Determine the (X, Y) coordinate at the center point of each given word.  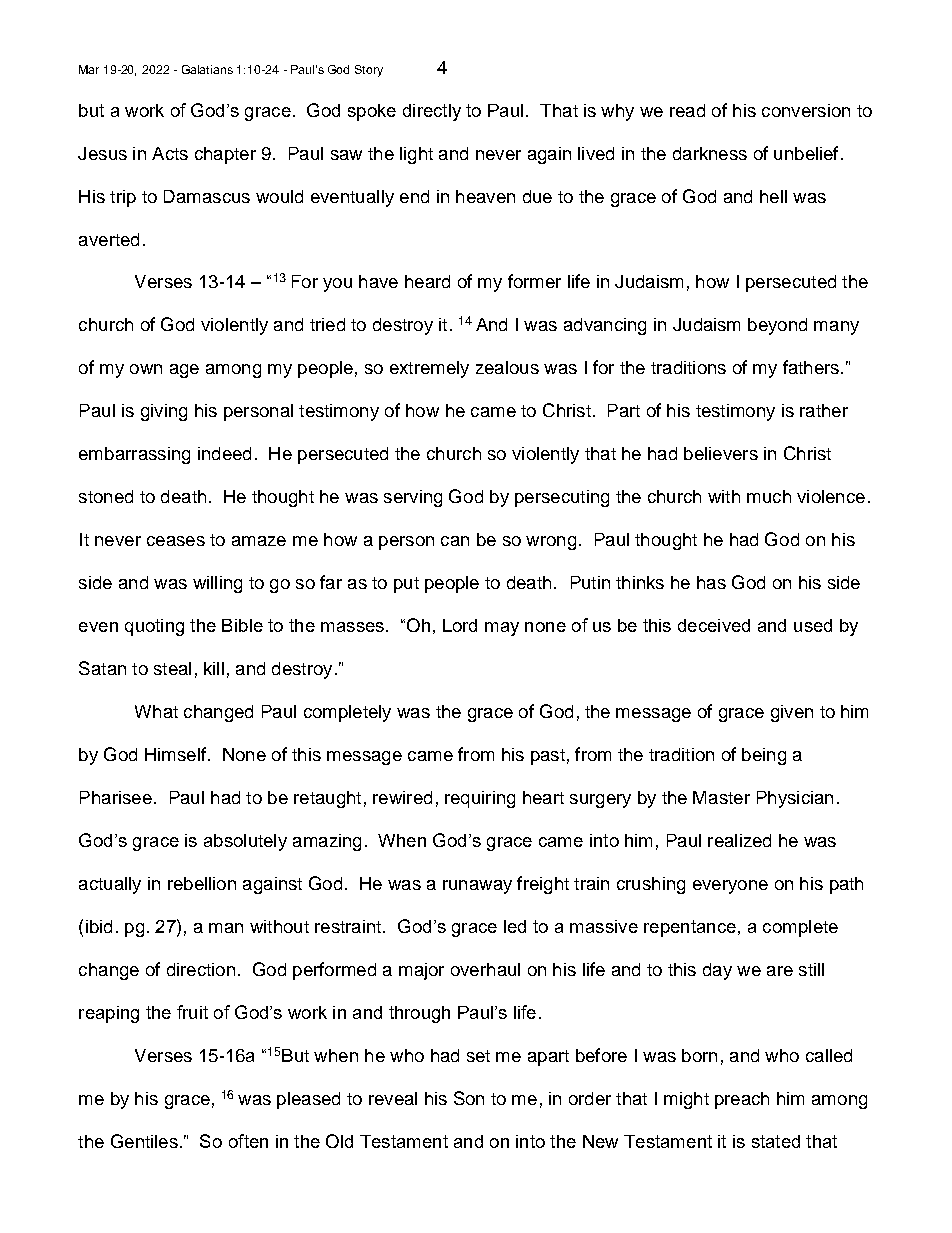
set (478, 1056)
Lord (460, 625)
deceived (714, 625)
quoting (154, 627)
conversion (806, 110)
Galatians (207, 69)
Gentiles (144, 1141)
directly (432, 112)
